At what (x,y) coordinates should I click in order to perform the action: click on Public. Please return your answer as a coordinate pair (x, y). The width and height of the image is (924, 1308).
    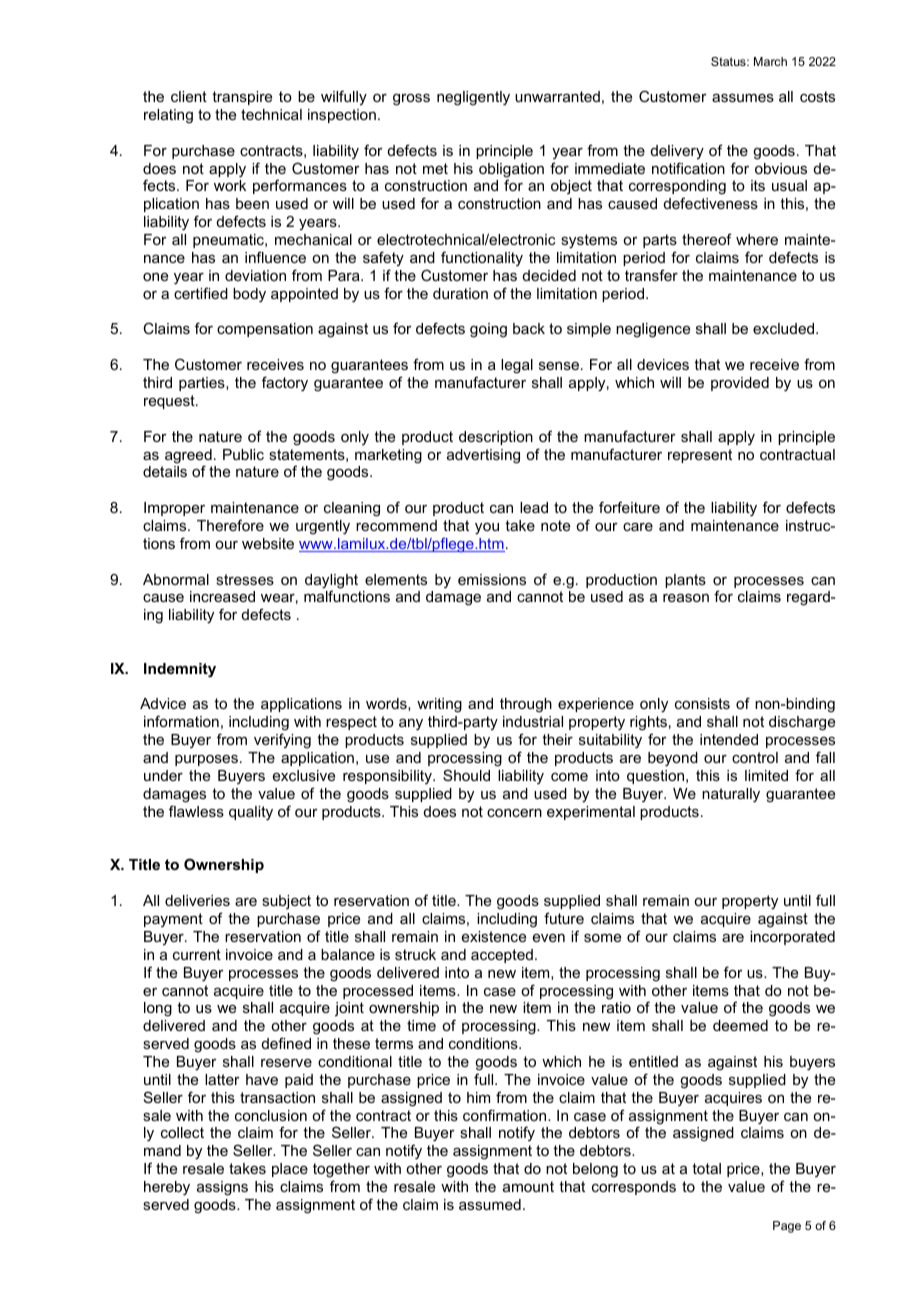
    Looking at the image, I should click on (243, 454).
